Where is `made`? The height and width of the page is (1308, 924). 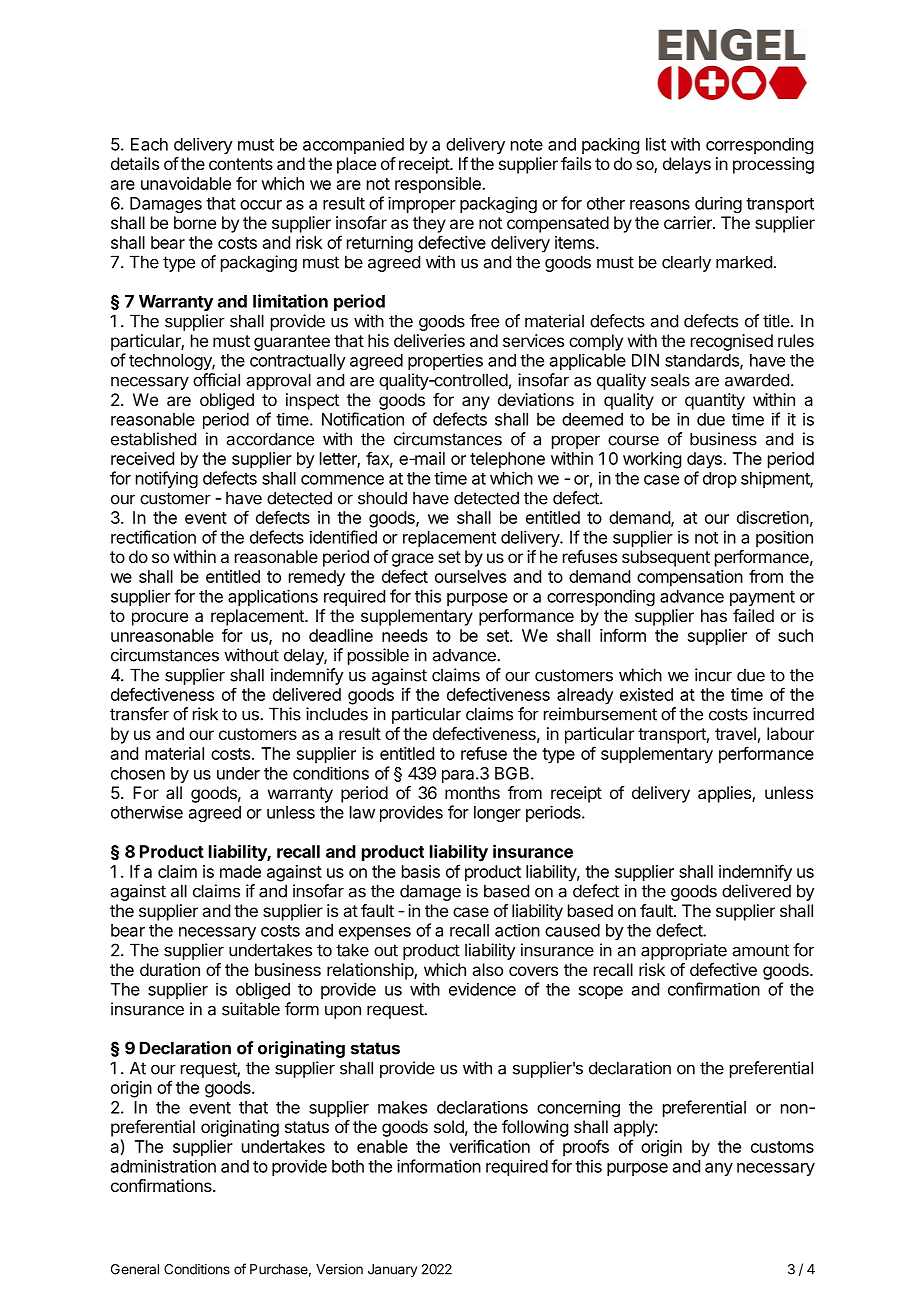
made is located at coordinates (240, 871).
